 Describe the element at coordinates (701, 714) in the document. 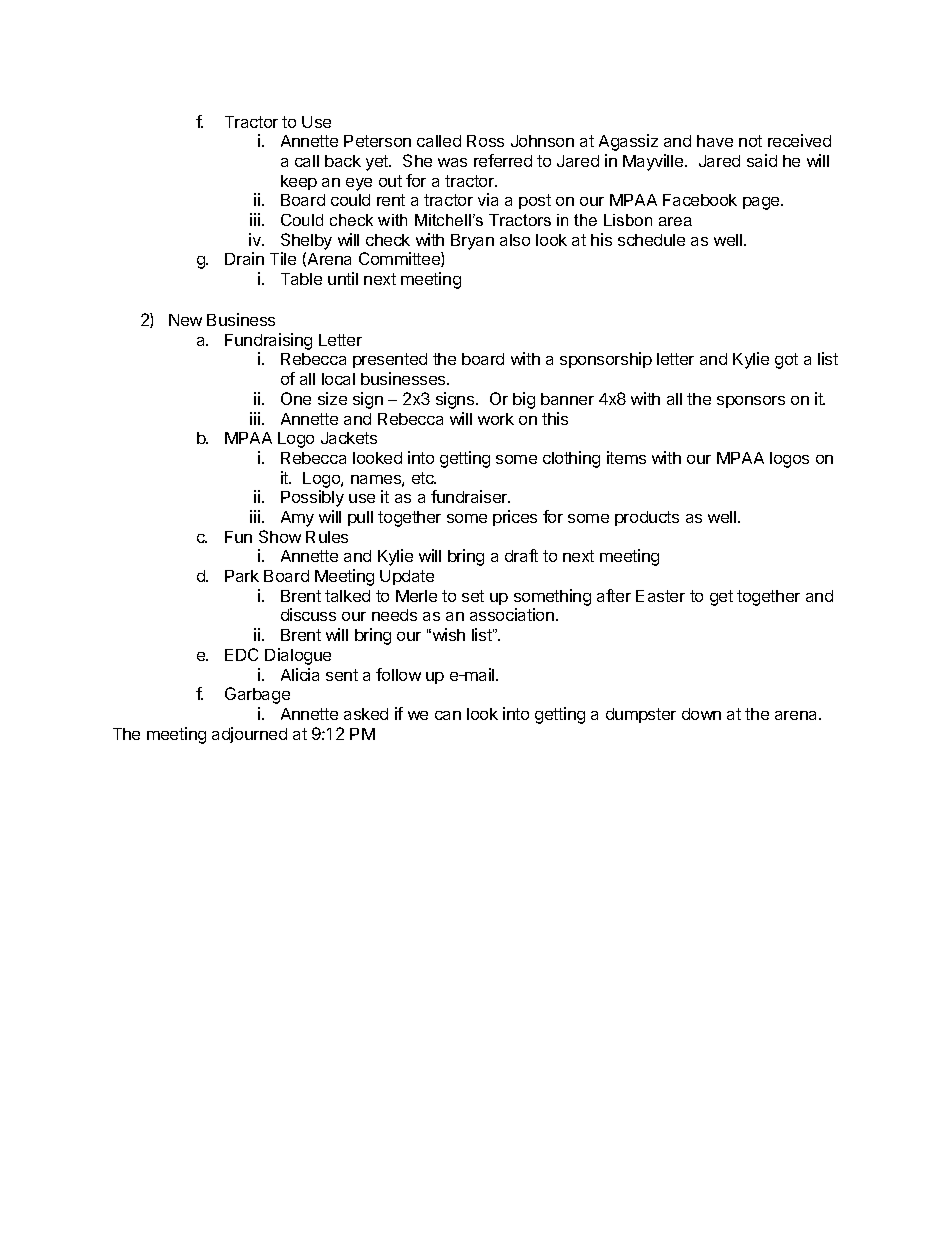

I see `down` at that location.
